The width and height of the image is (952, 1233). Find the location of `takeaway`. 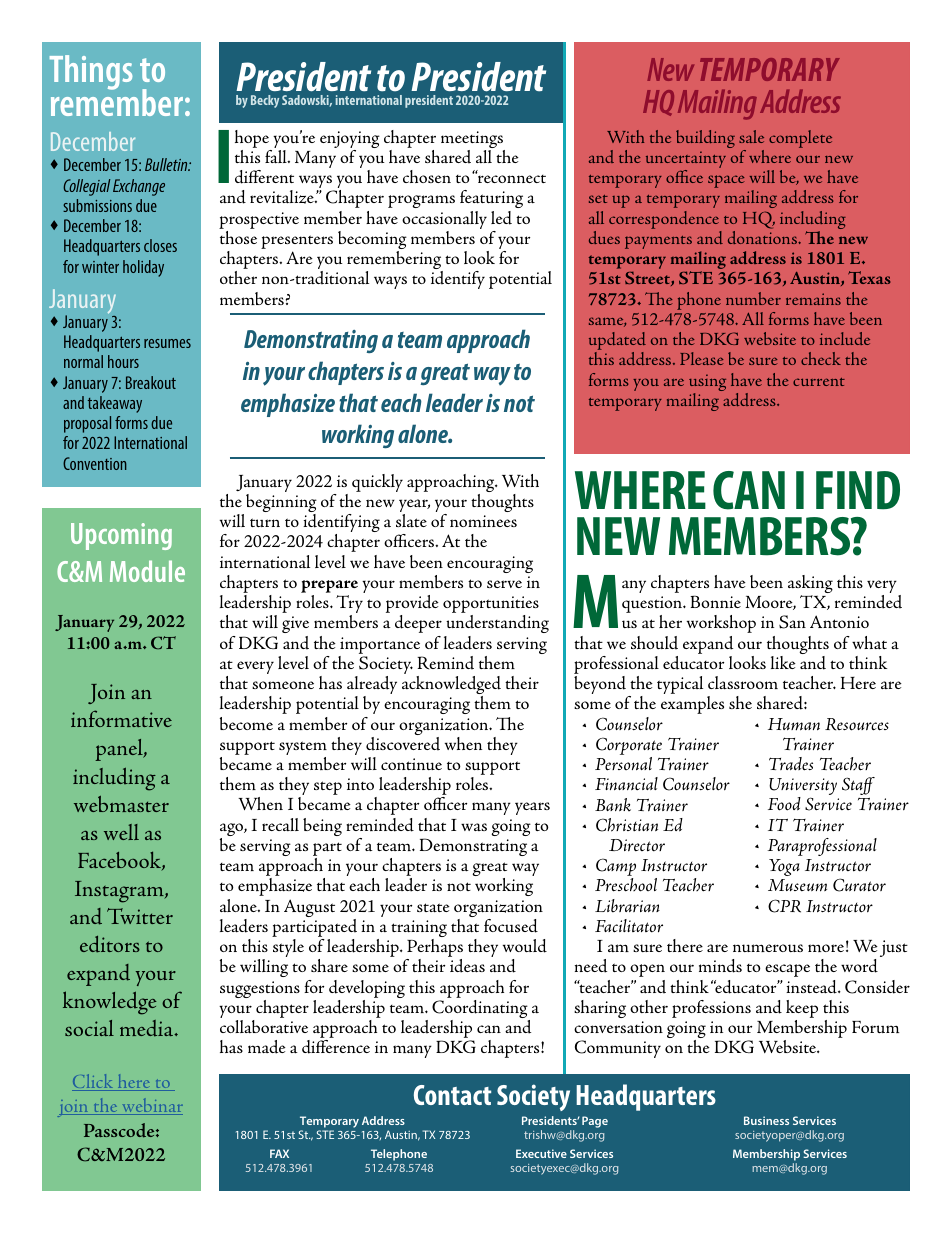

takeaway is located at coordinates (115, 404).
